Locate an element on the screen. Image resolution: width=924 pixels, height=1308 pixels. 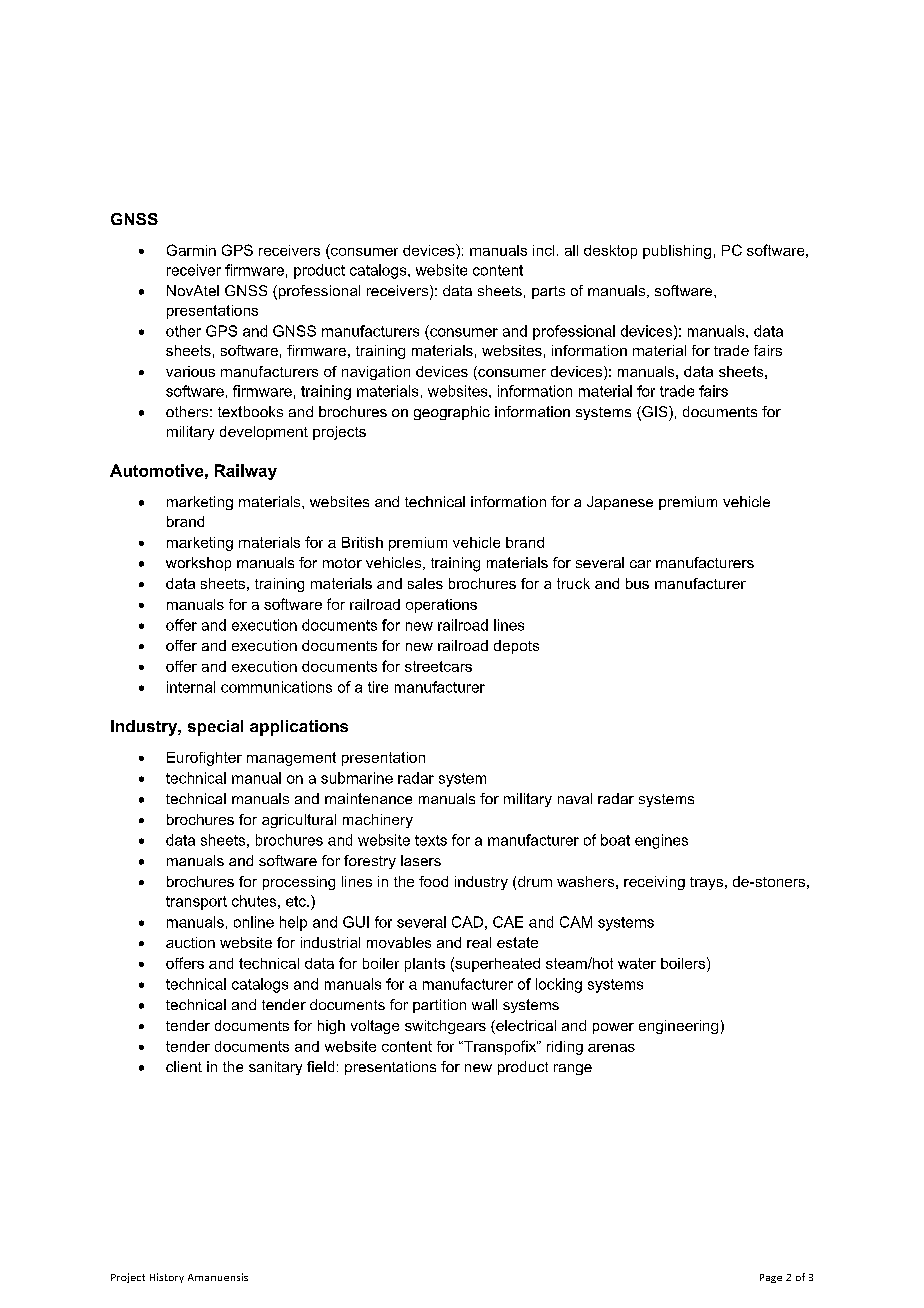
Amanuensis is located at coordinates (218, 1277).
